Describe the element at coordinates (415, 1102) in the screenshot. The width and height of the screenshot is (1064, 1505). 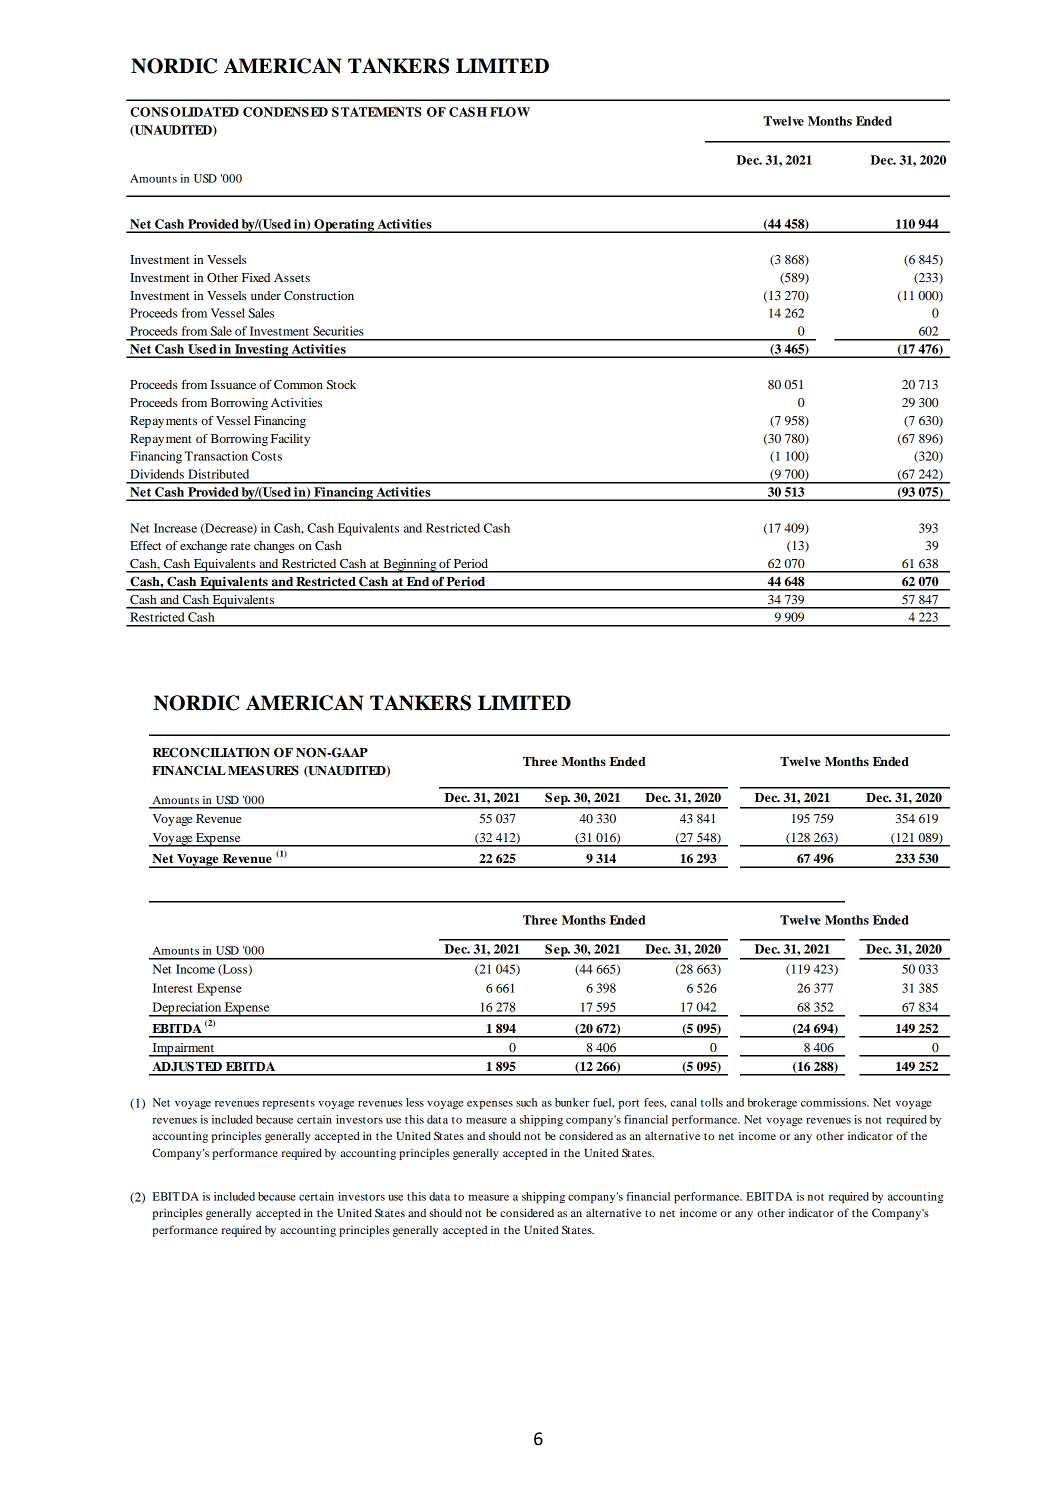
I see `less` at that location.
